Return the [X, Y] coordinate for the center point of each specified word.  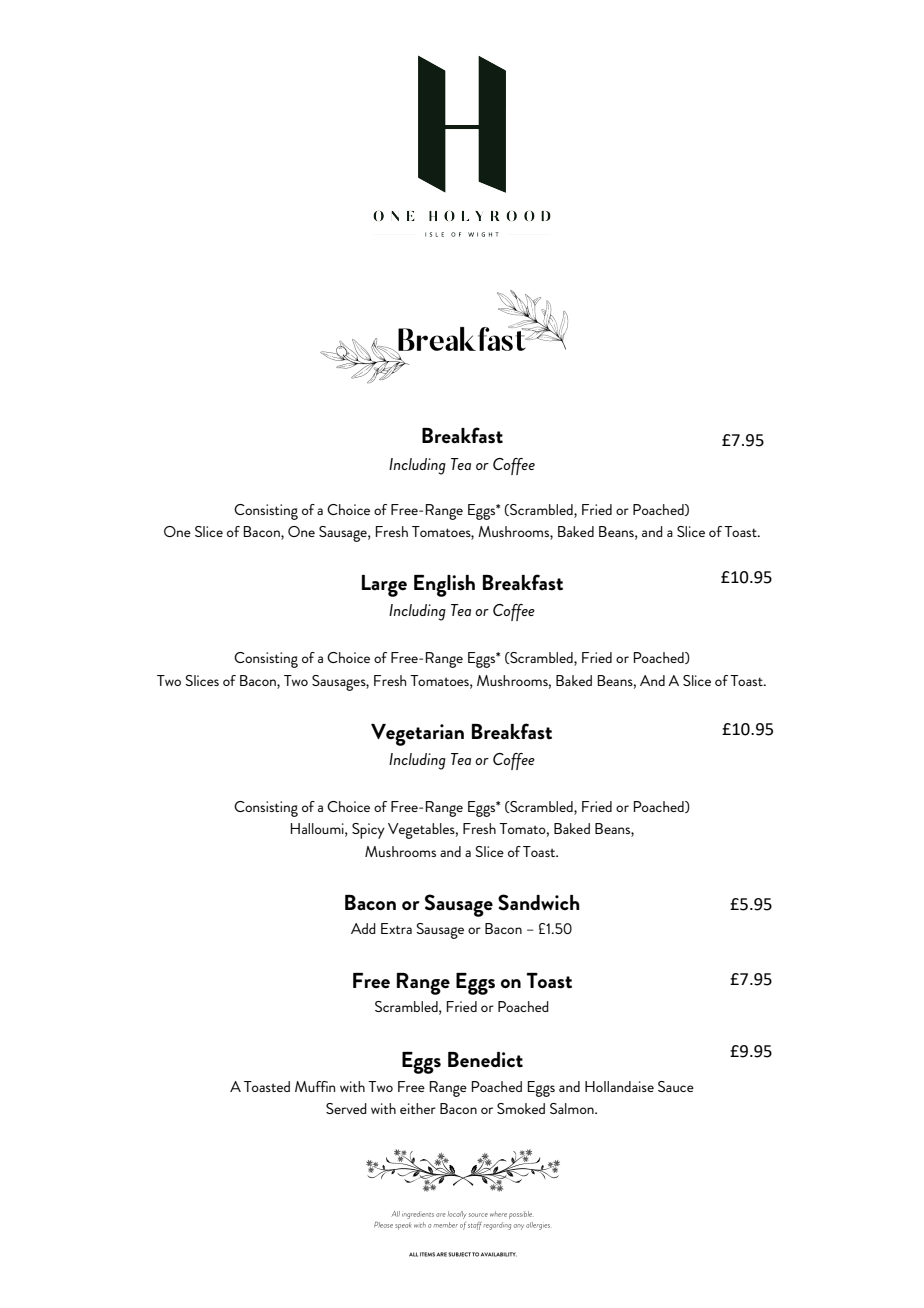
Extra [396, 928]
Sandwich [539, 902]
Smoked [521, 1108]
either [418, 1108]
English [444, 586]
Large [384, 586]
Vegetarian [417, 735]
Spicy [368, 831]
